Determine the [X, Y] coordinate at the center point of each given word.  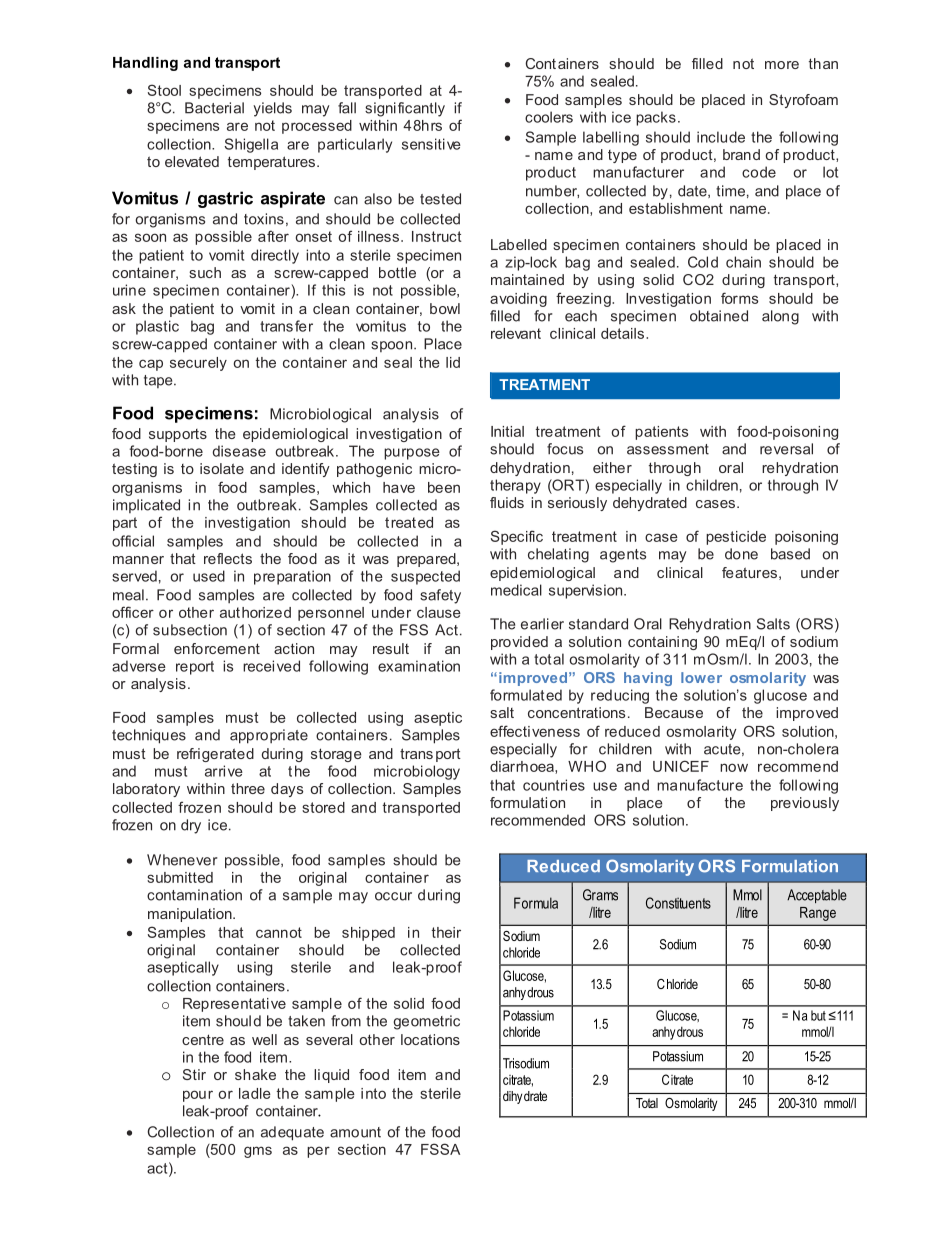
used [209, 576]
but [818, 1015]
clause [439, 612]
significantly [405, 109]
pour [198, 1096]
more [782, 65]
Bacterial [214, 108]
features [749, 572]
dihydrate [525, 1097]
